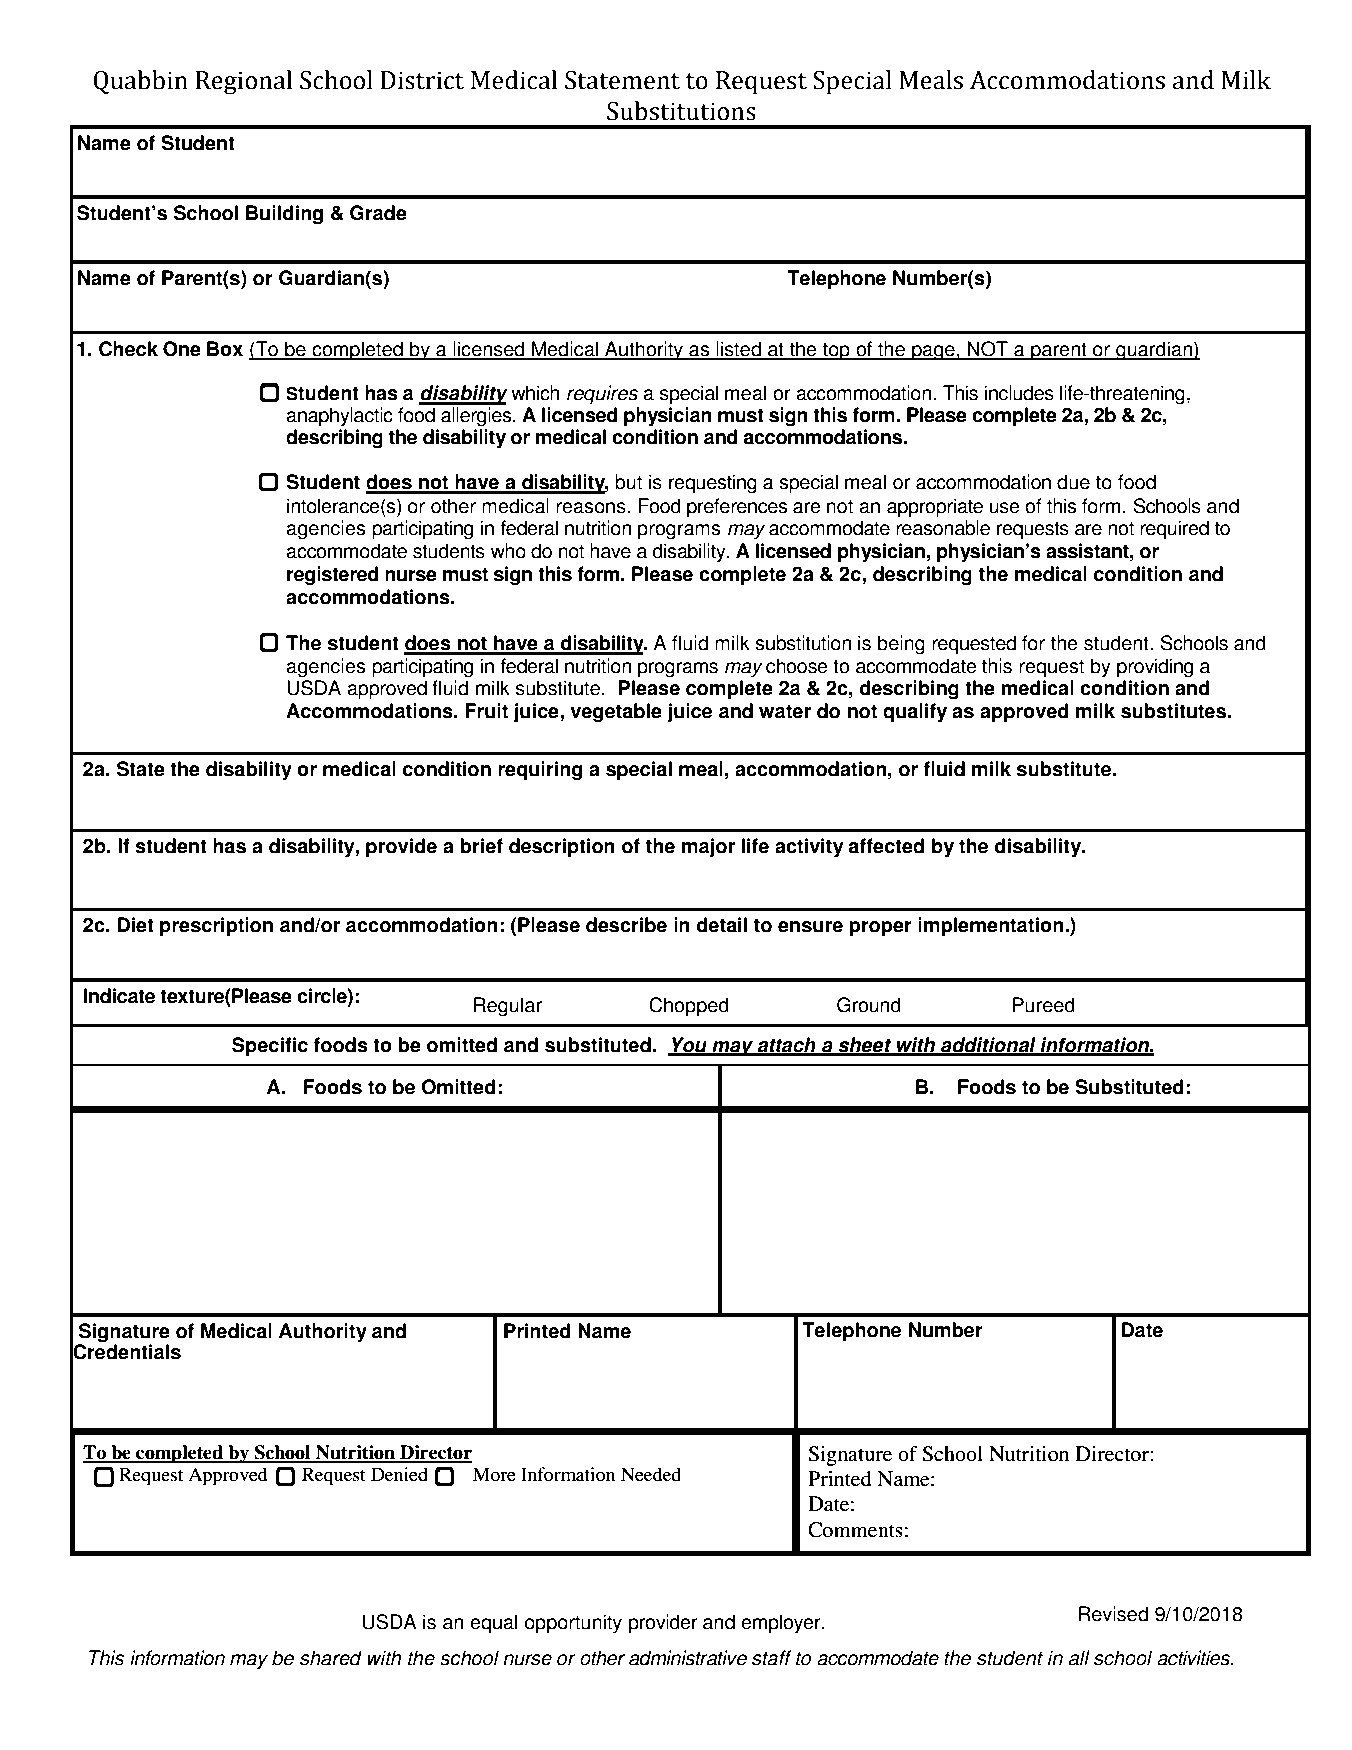 The width and height of the screenshot is (1352, 1750). Describe the element at coordinates (1113, 1614) in the screenshot. I see `Revised` at that location.
